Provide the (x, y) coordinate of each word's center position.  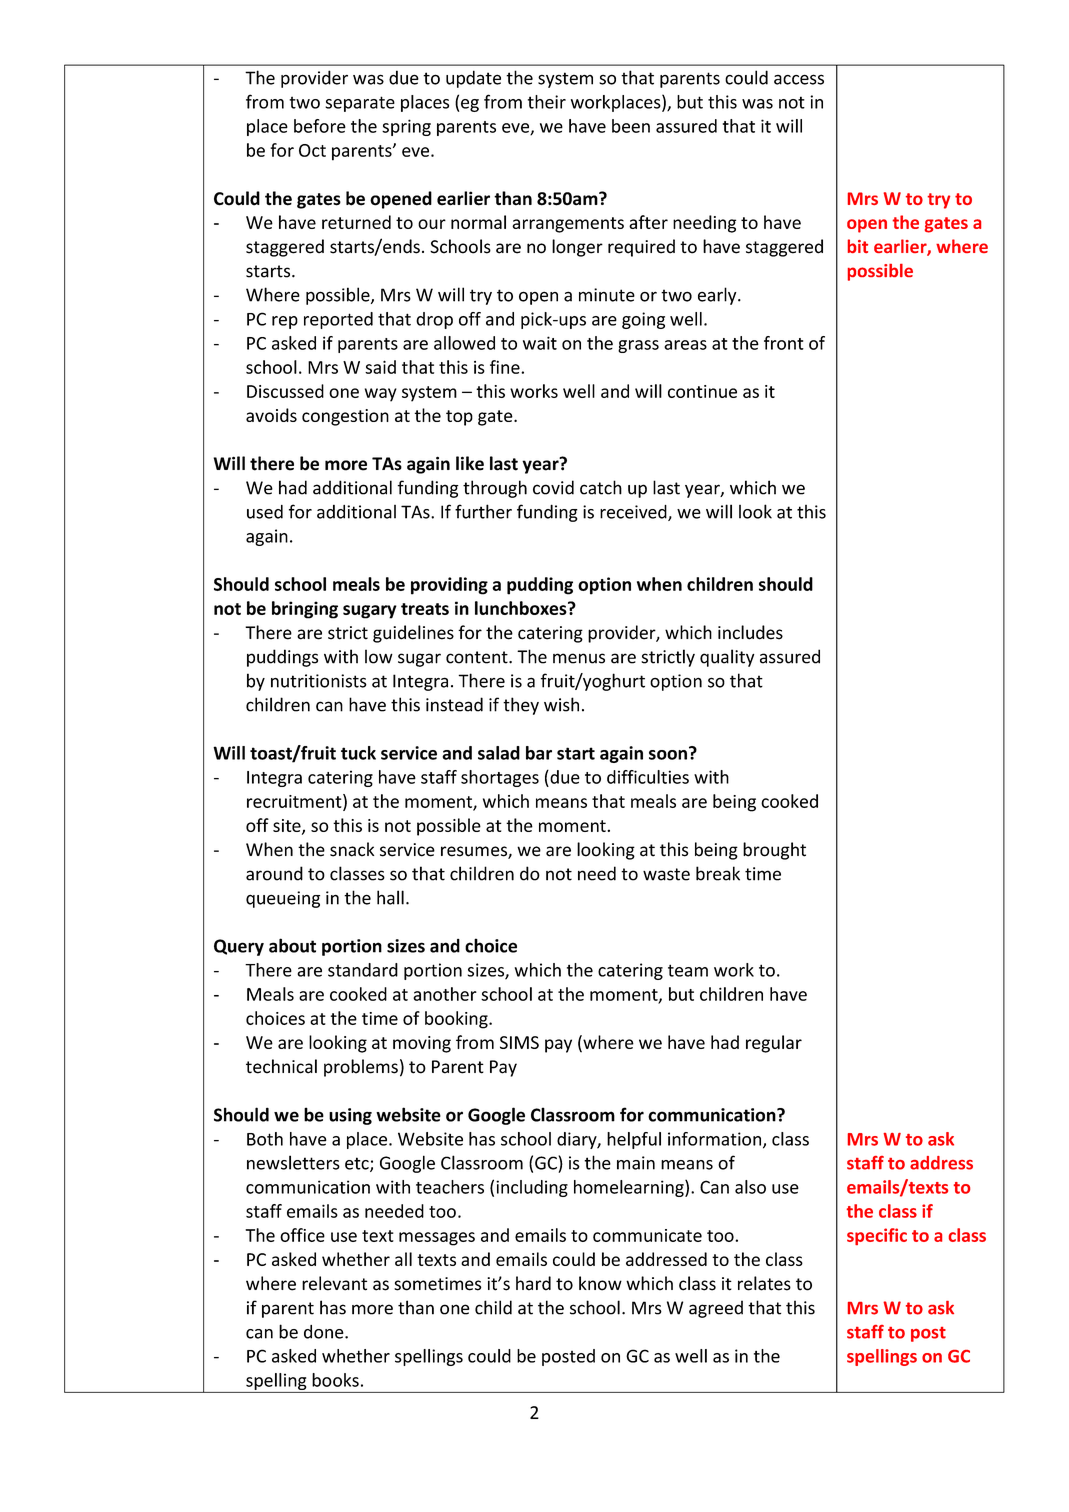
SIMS (519, 1042)
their (547, 102)
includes (750, 632)
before (320, 126)
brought (774, 851)
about (292, 945)
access (799, 79)
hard (533, 1283)
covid (553, 487)
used (265, 512)
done (325, 1332)
